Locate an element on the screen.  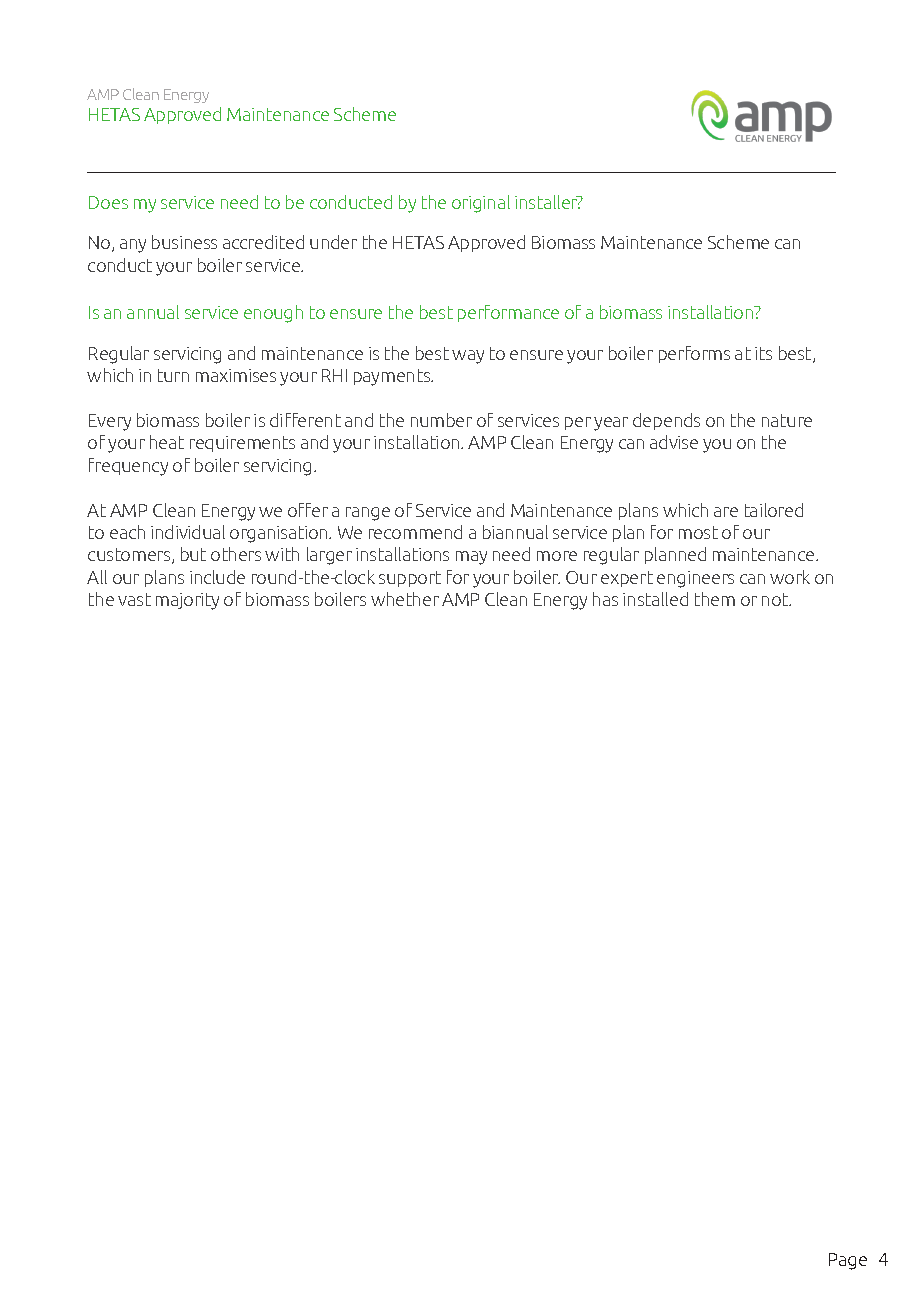
business is located at coordinates (184, 242).
